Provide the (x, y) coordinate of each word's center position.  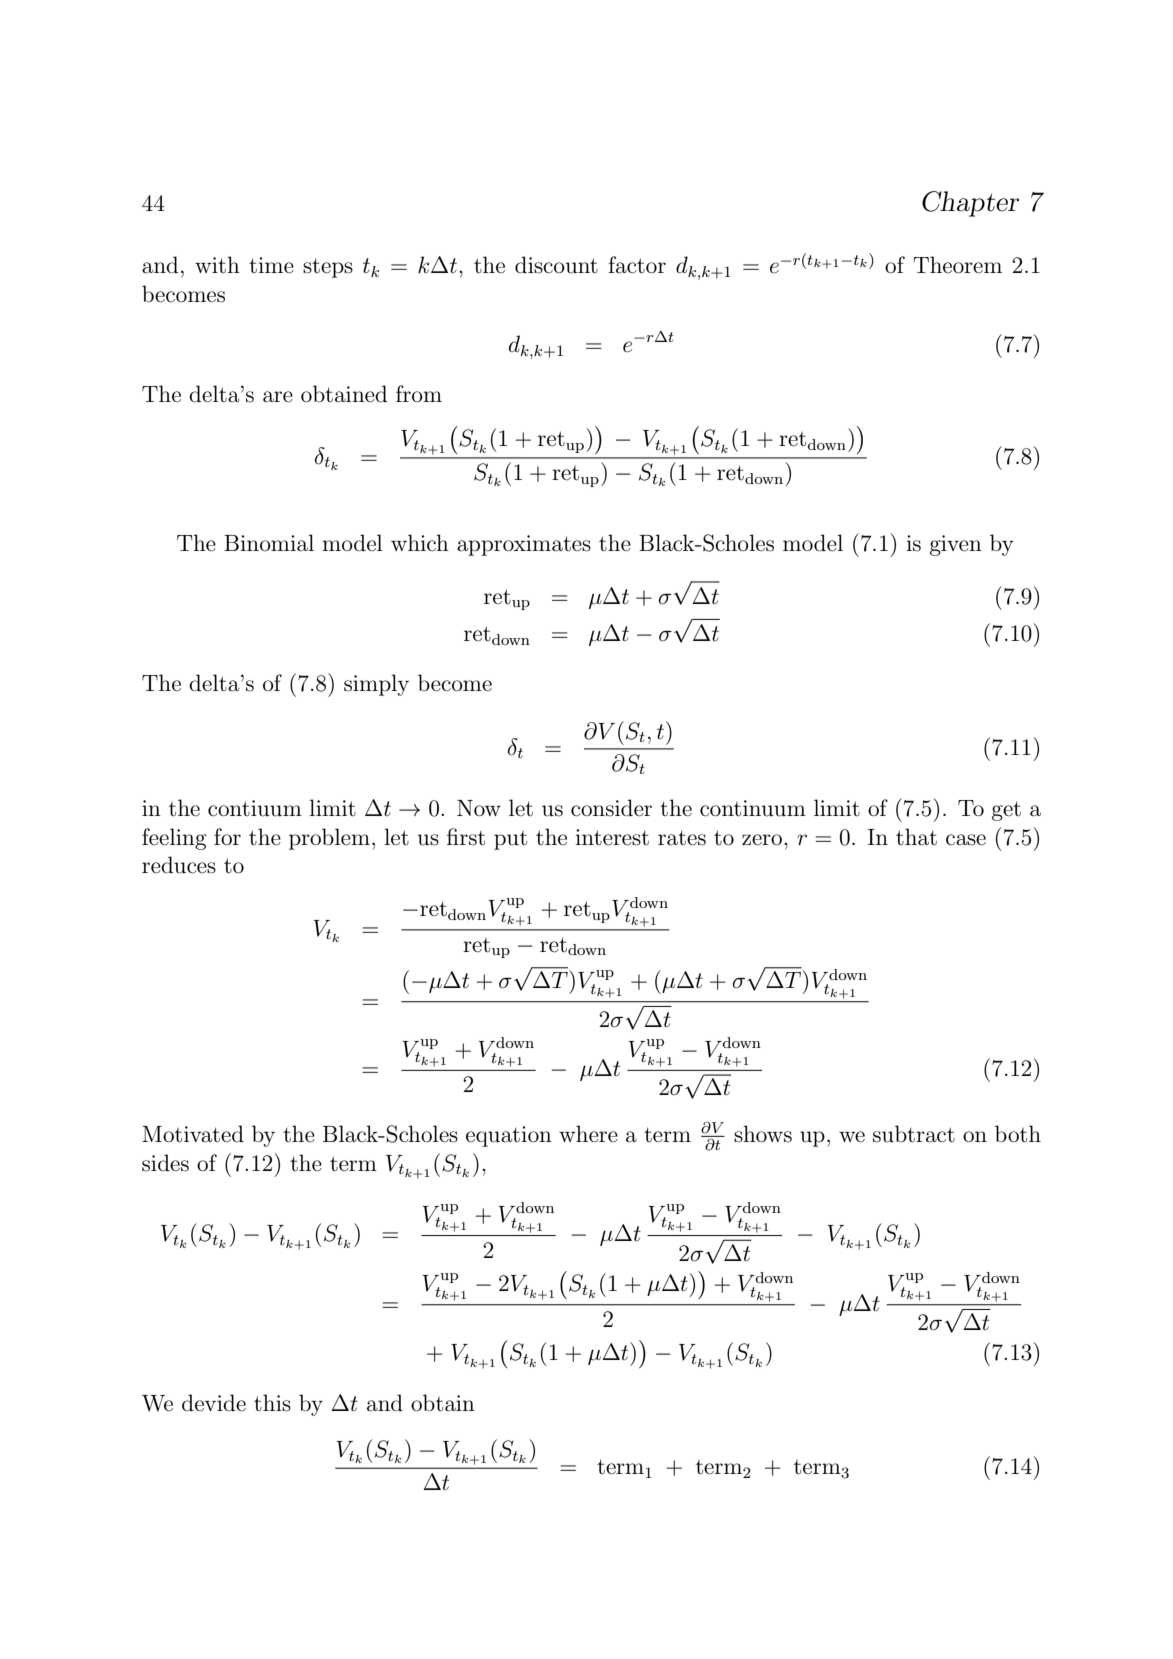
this (272, 1403)
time (271, 265)
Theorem (957, 265)
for (227, 836)
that (916, 837)
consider (611, 808)
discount (556, 265)
